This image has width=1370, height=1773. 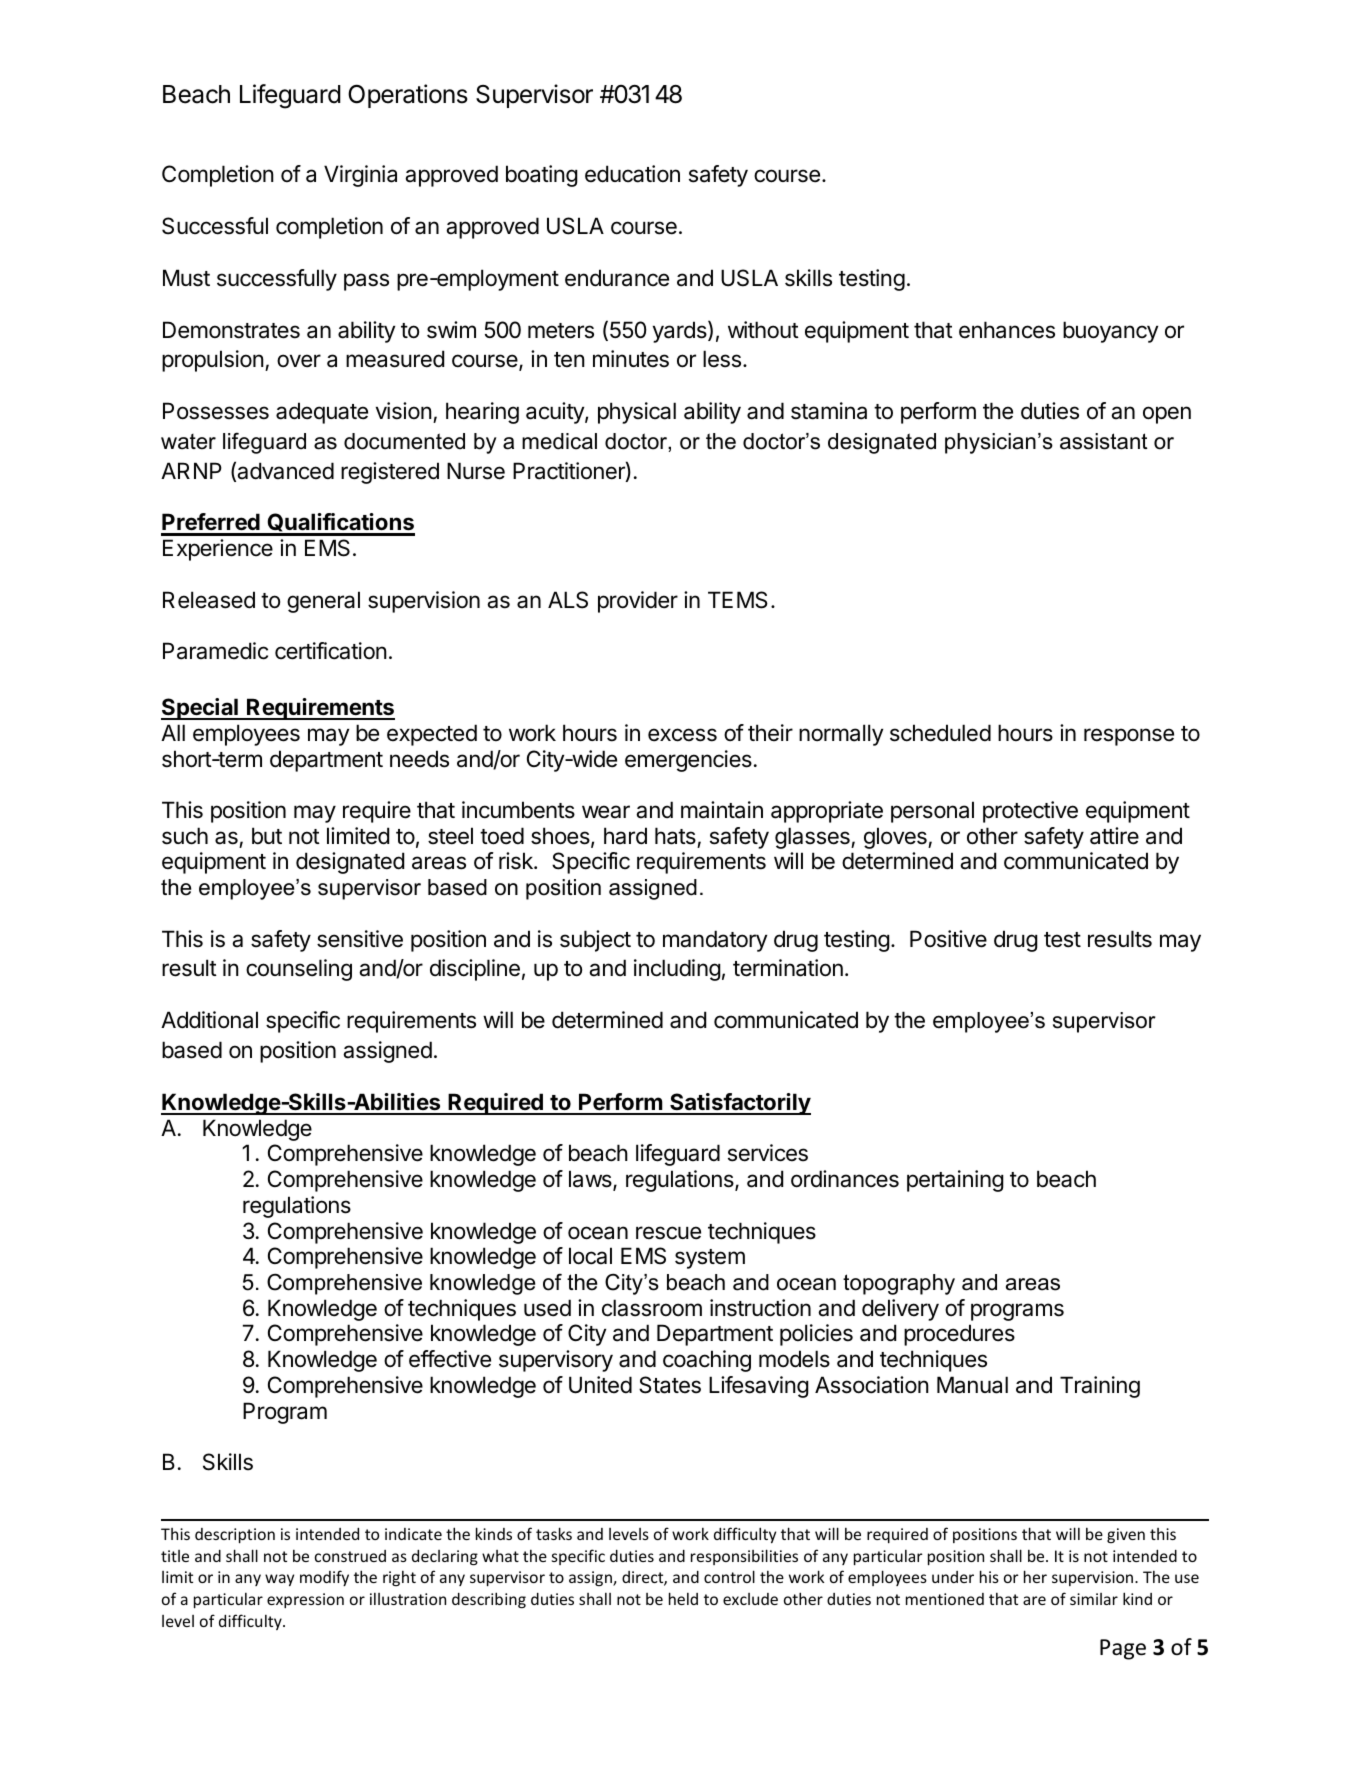 I want to click on expression, so click(x=305, y=1600).
